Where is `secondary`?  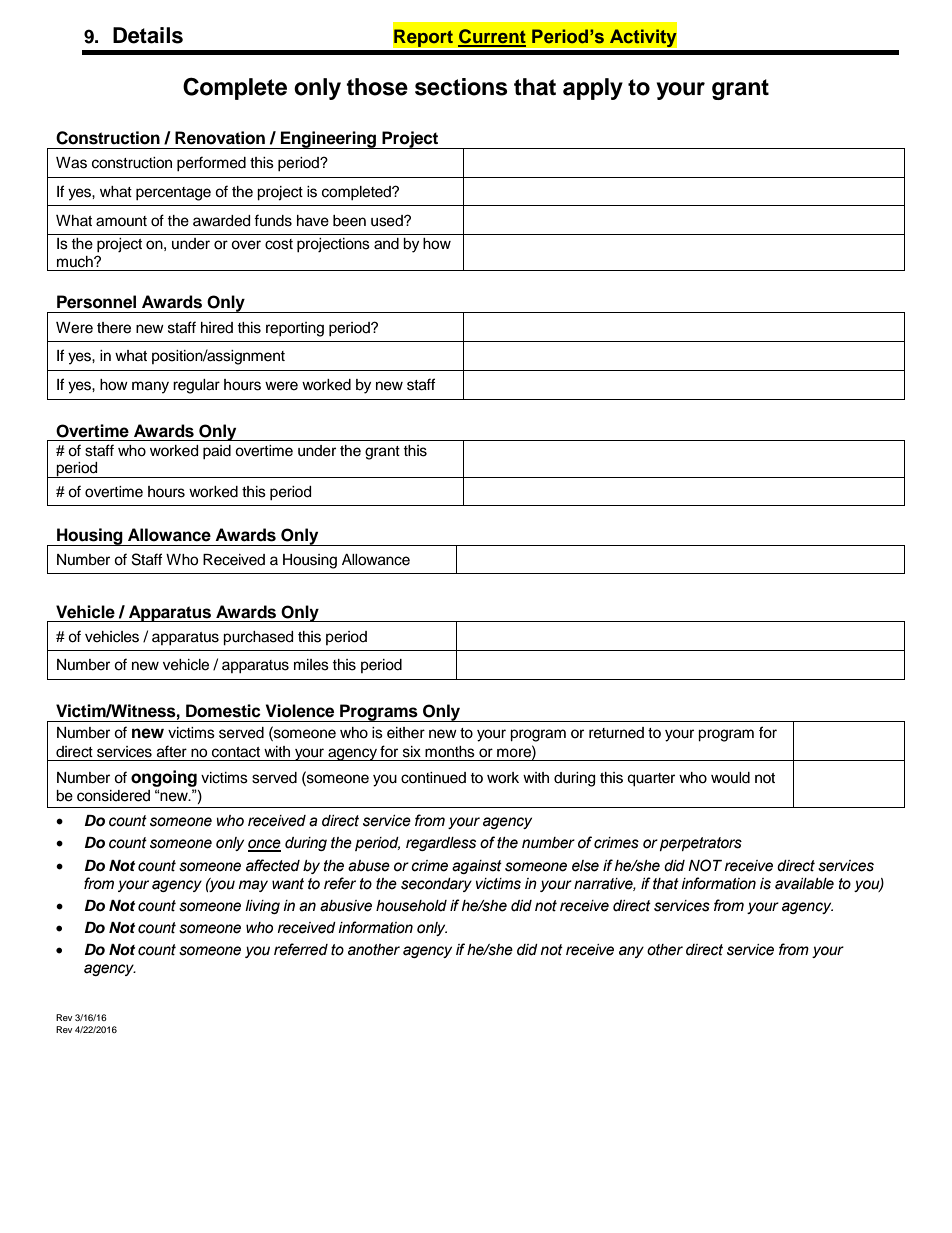 secondary is located at coordinates (436, 885).
